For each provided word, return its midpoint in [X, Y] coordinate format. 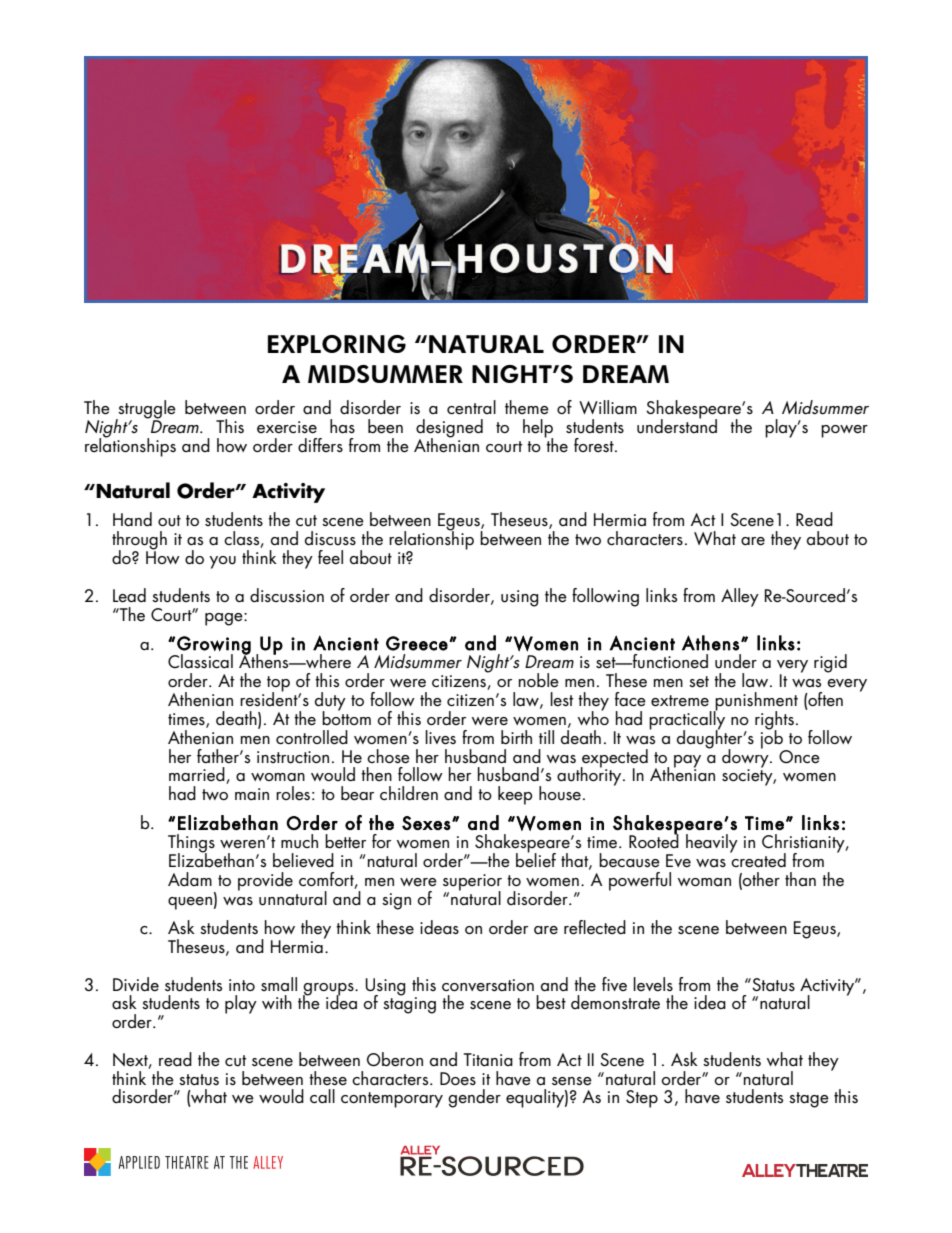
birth [516, 737]
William [608, 407]
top [278, 685]
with [277, 1002]
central [471, 407]
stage [809, 1100]
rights [774, 721]
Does [458, 1079]
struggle [146, 410]
